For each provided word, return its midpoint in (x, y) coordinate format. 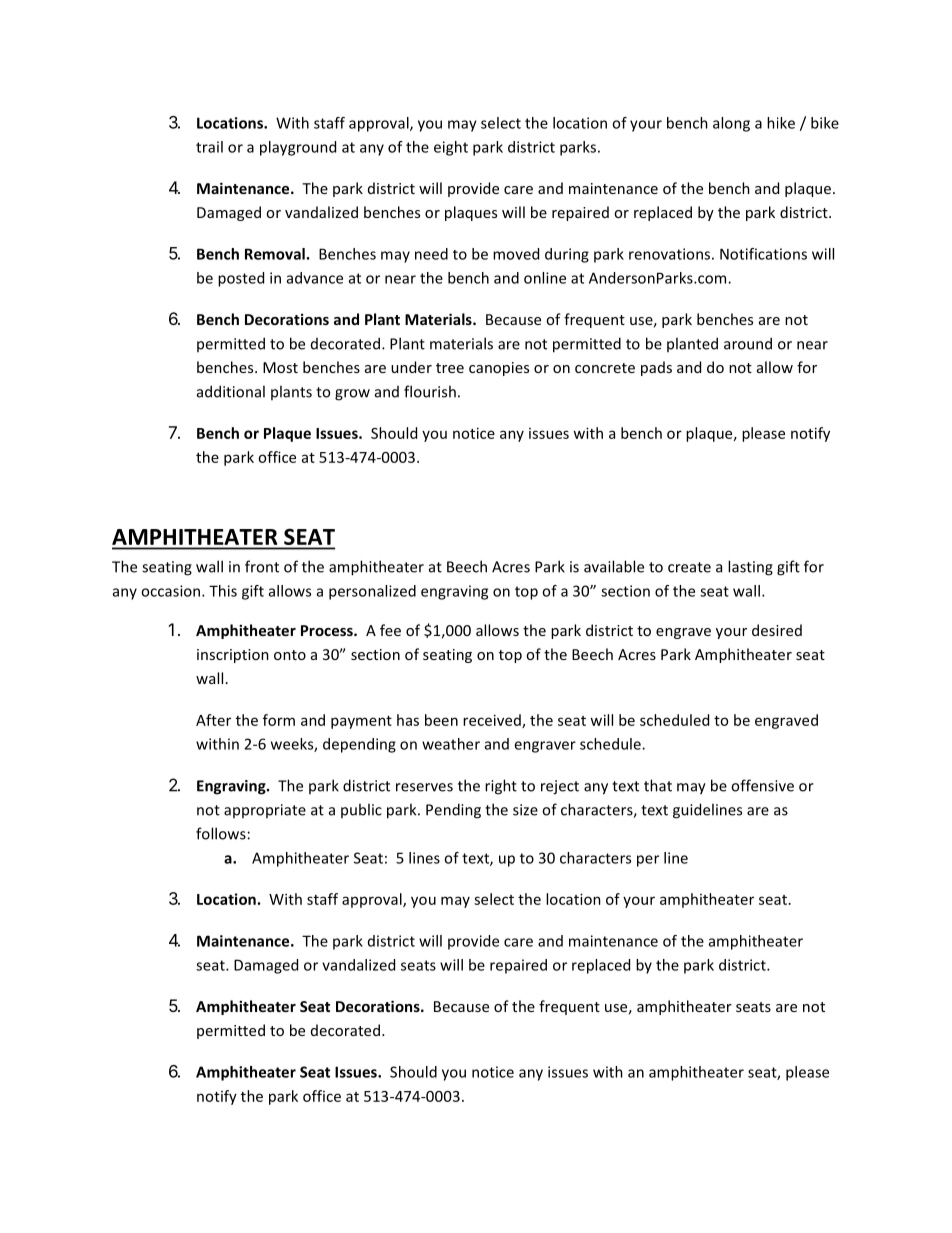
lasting (750, 568)
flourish (430, 391)
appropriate (265, 811)
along (731, 124)
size (525, 810)
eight (451, 148)
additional (231, 391)
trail (209, 147)
